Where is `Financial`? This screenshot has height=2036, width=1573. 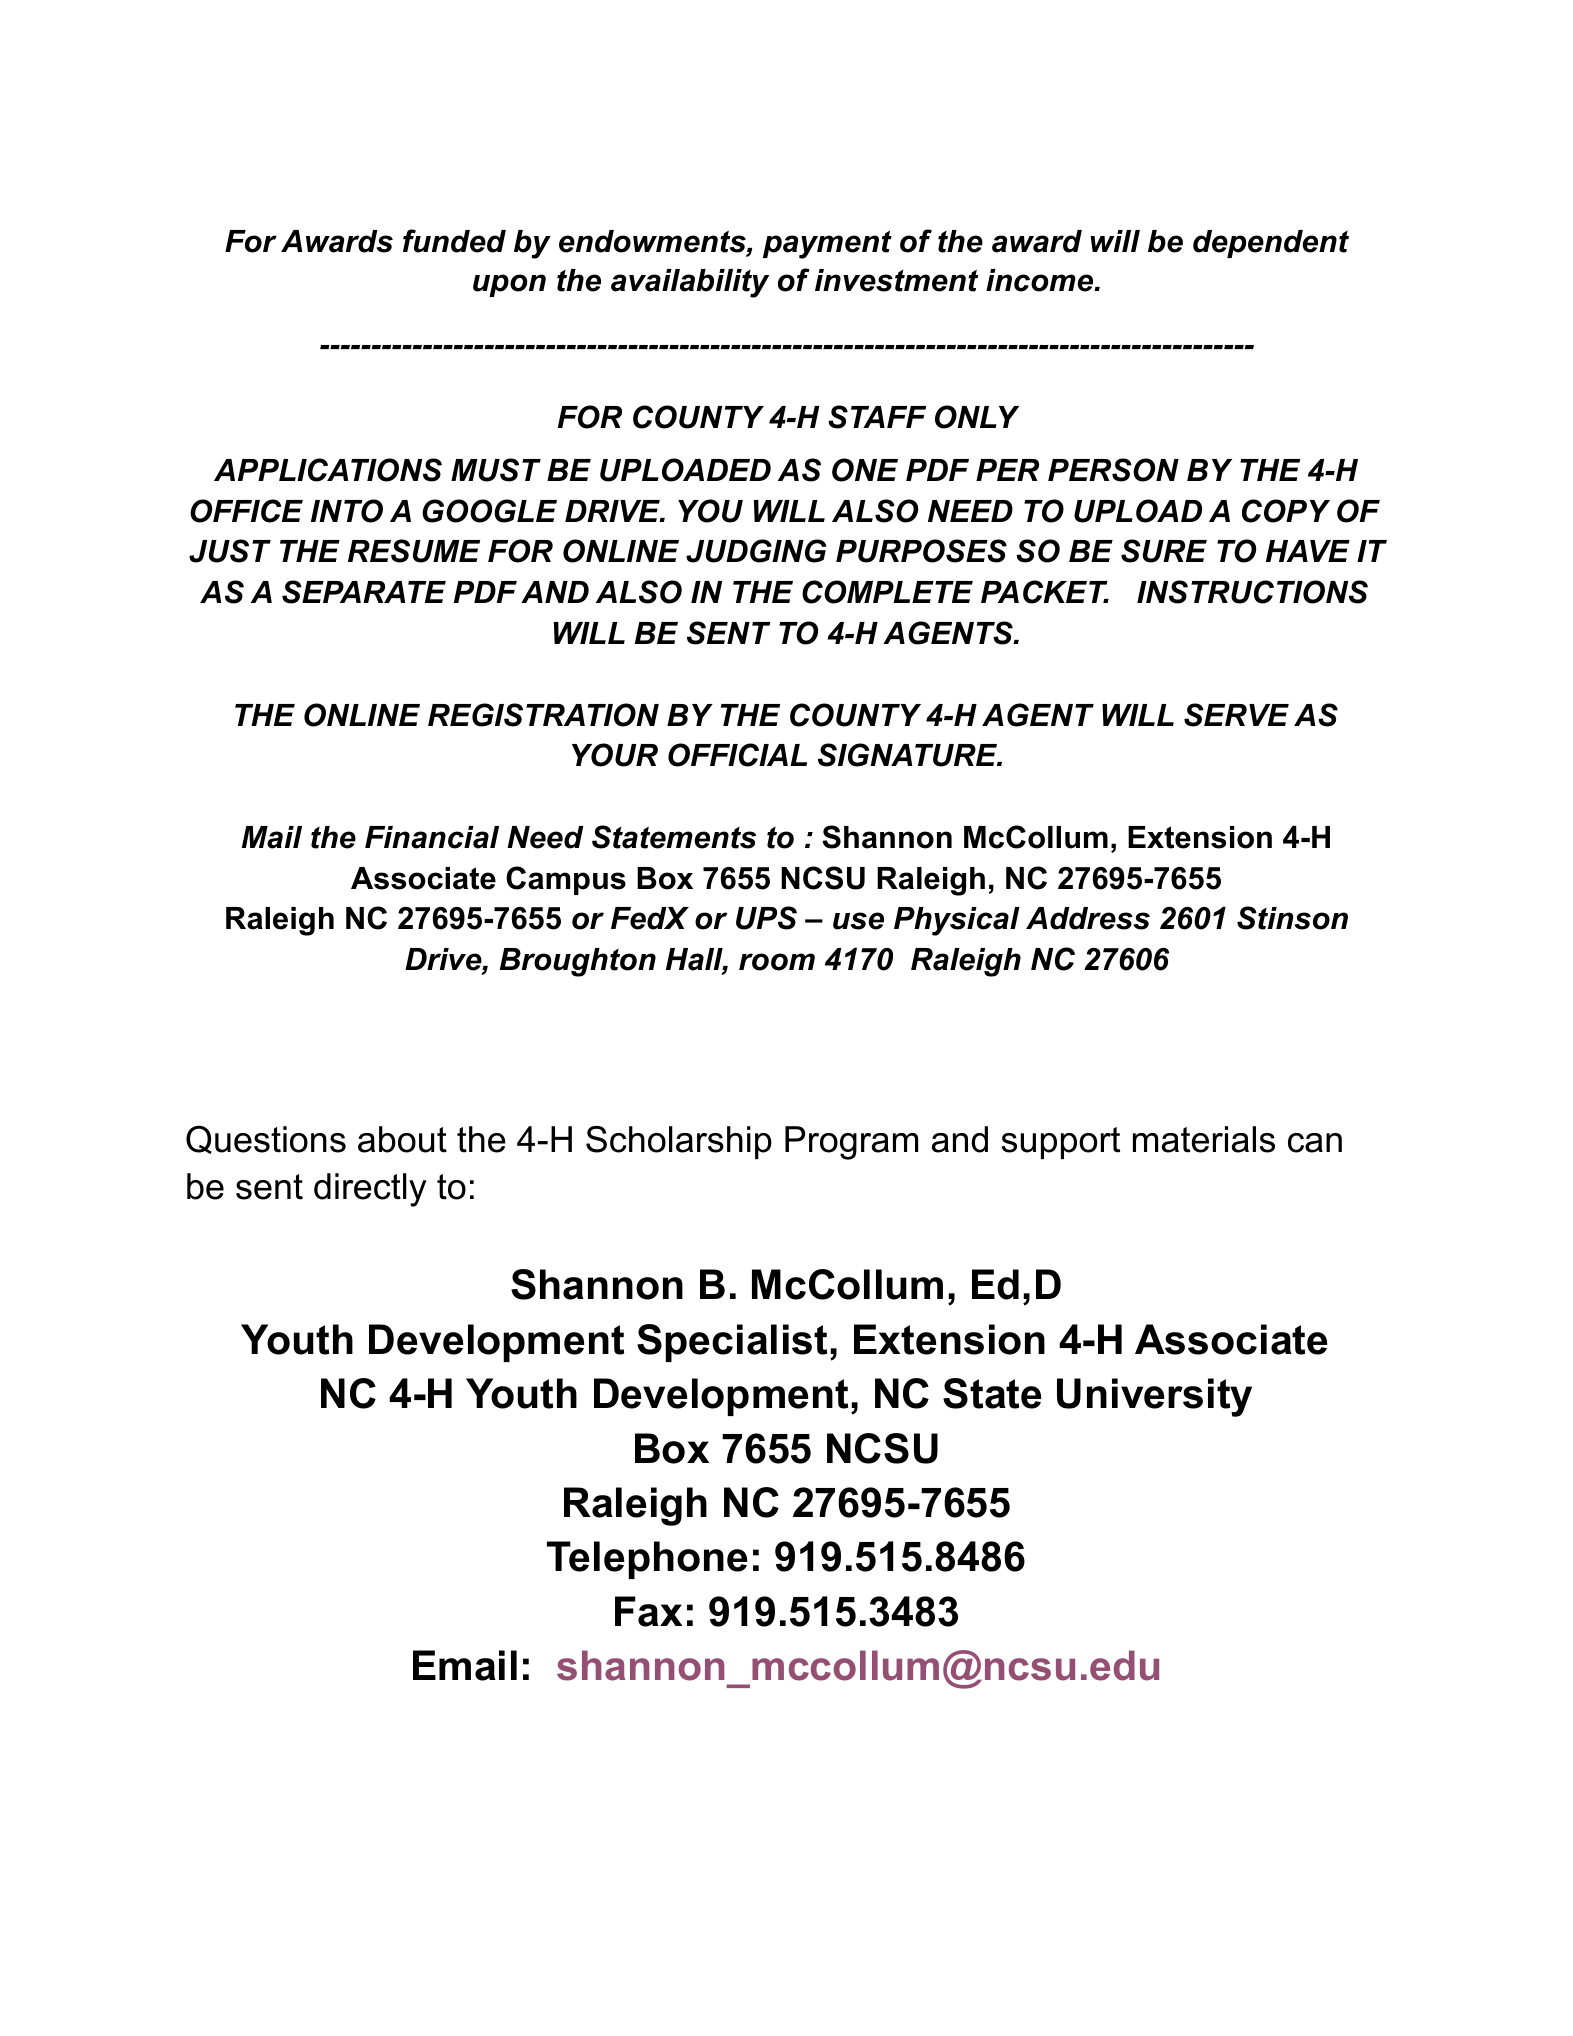 Financial is located at coordinates (432, 837).
